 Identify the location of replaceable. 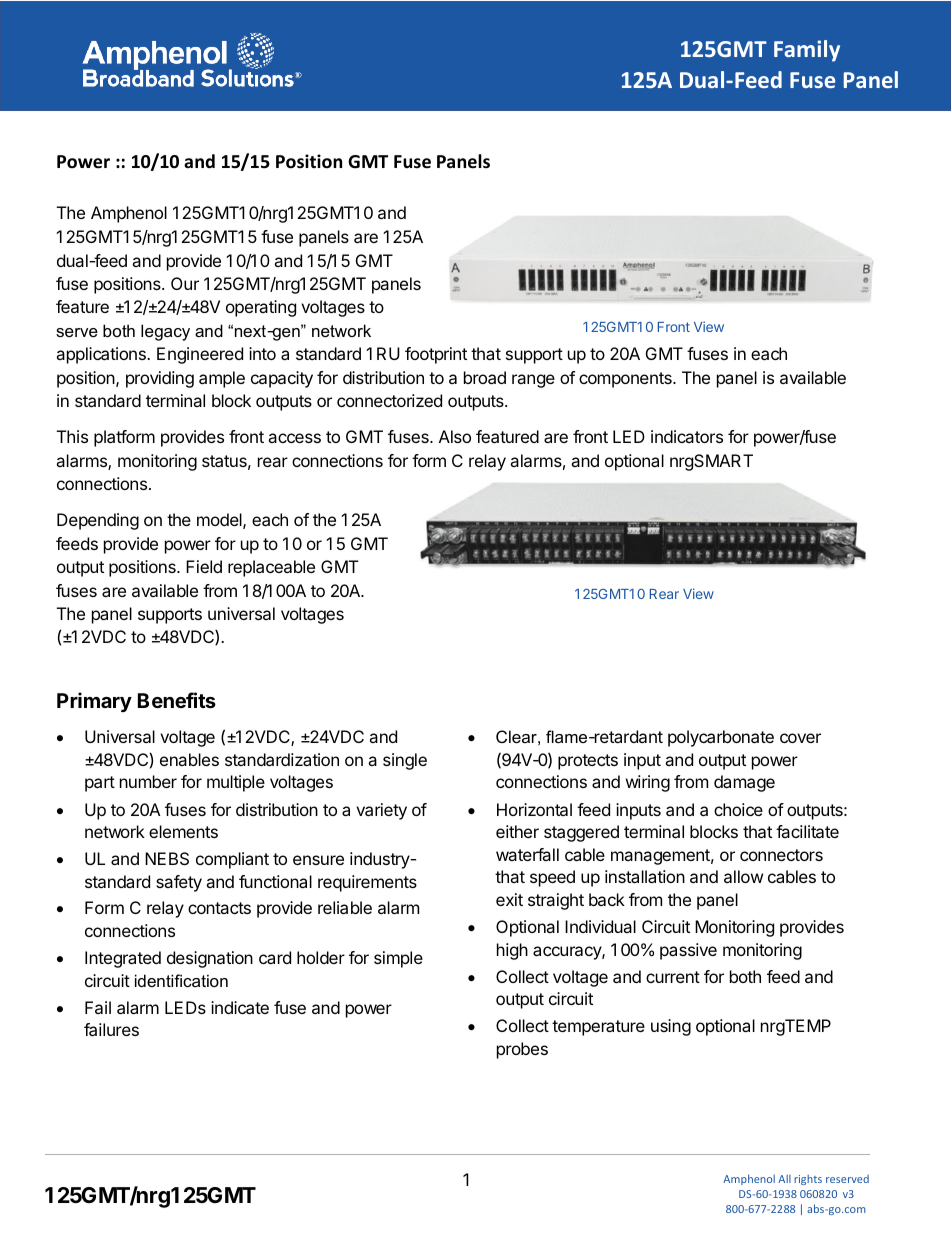
(271, 568).
